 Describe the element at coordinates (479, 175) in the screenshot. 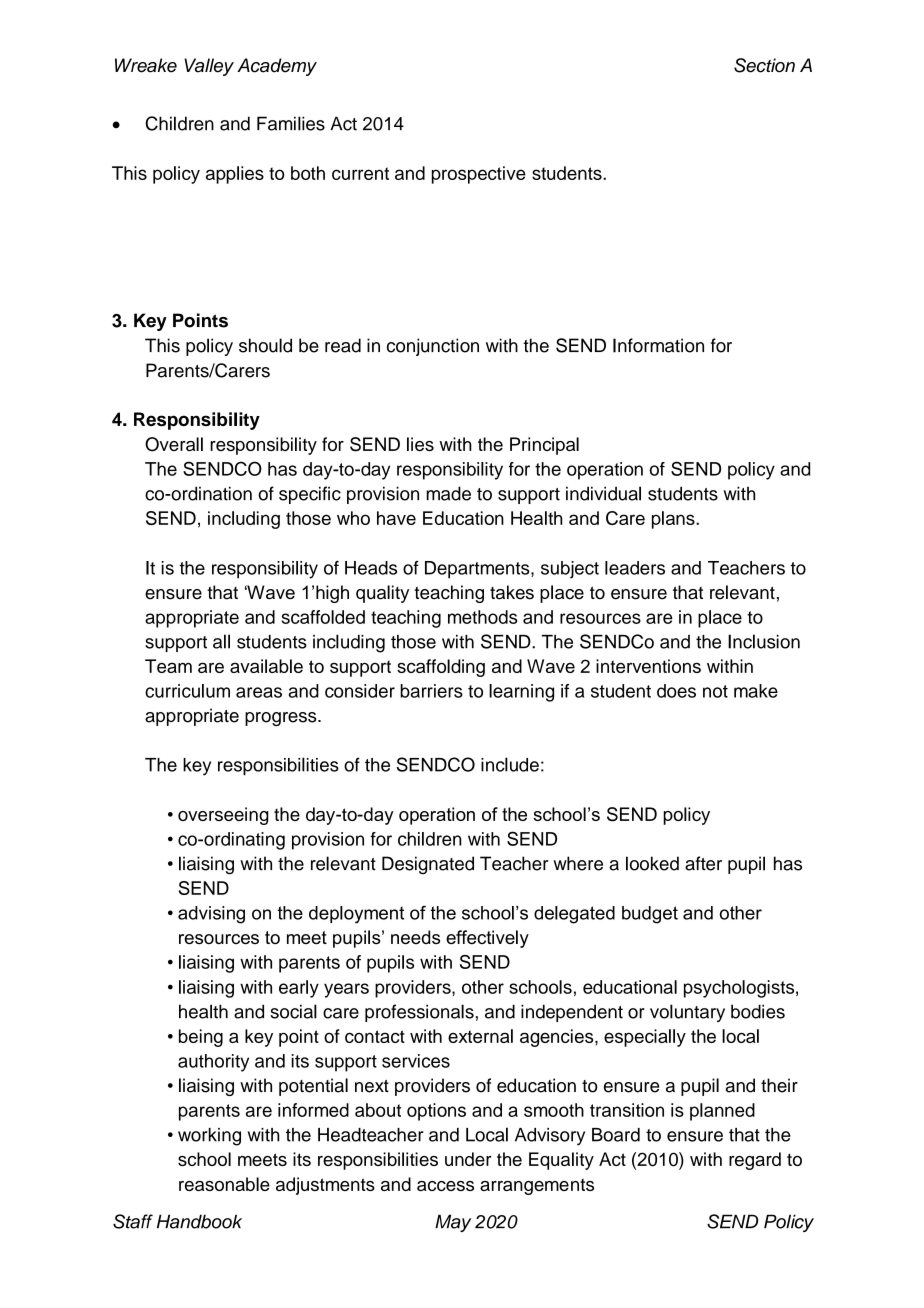

I see `prospective` at that location.
